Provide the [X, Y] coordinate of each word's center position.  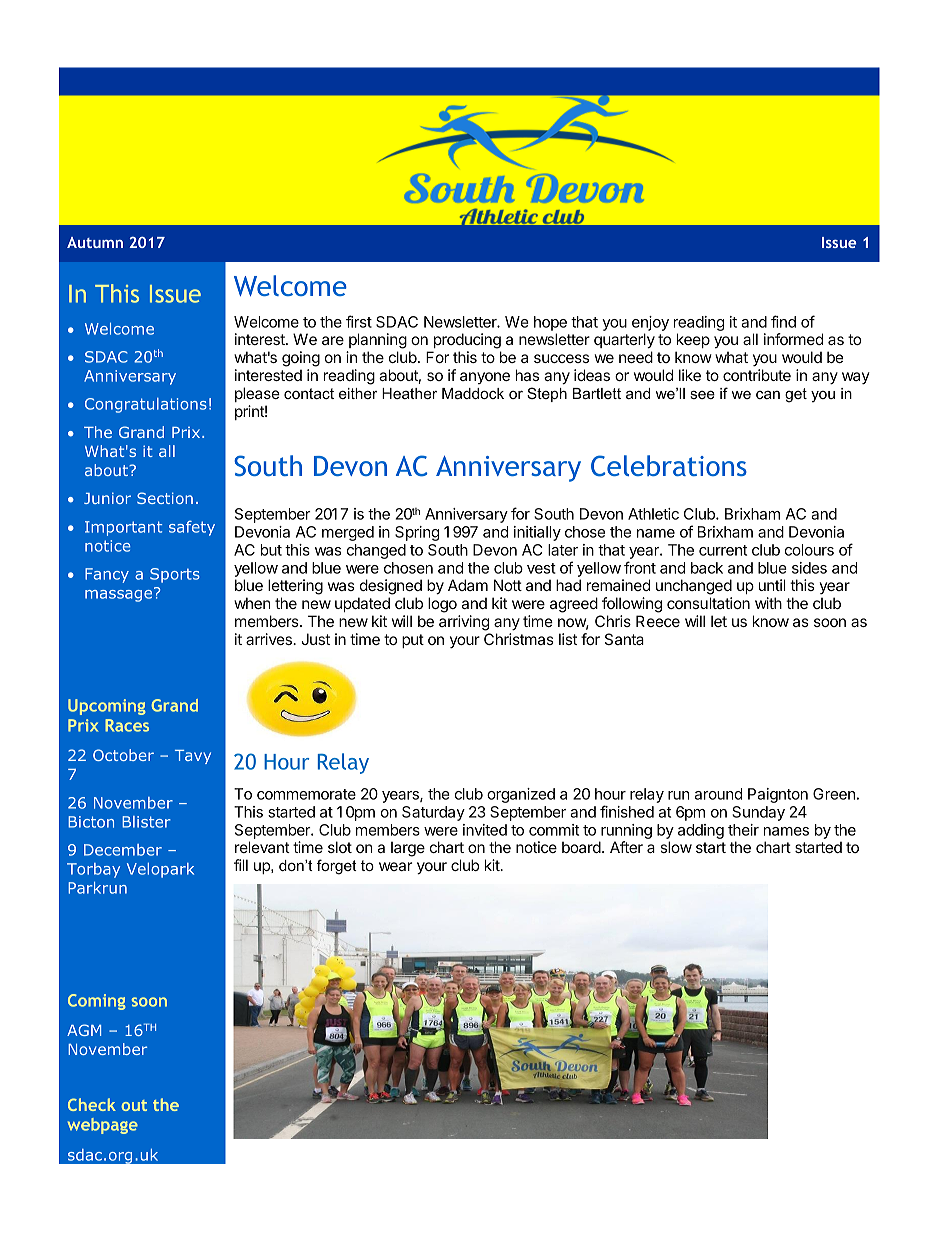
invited [485, 830]
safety [192, 528]
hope [550, 323]
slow [676, 847]
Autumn [95, 242]
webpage [103, 1126]
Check [92, 1104]
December [123, 850]
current [723, 550]
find [783, 321]
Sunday [758, 813]
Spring [417, 533]
